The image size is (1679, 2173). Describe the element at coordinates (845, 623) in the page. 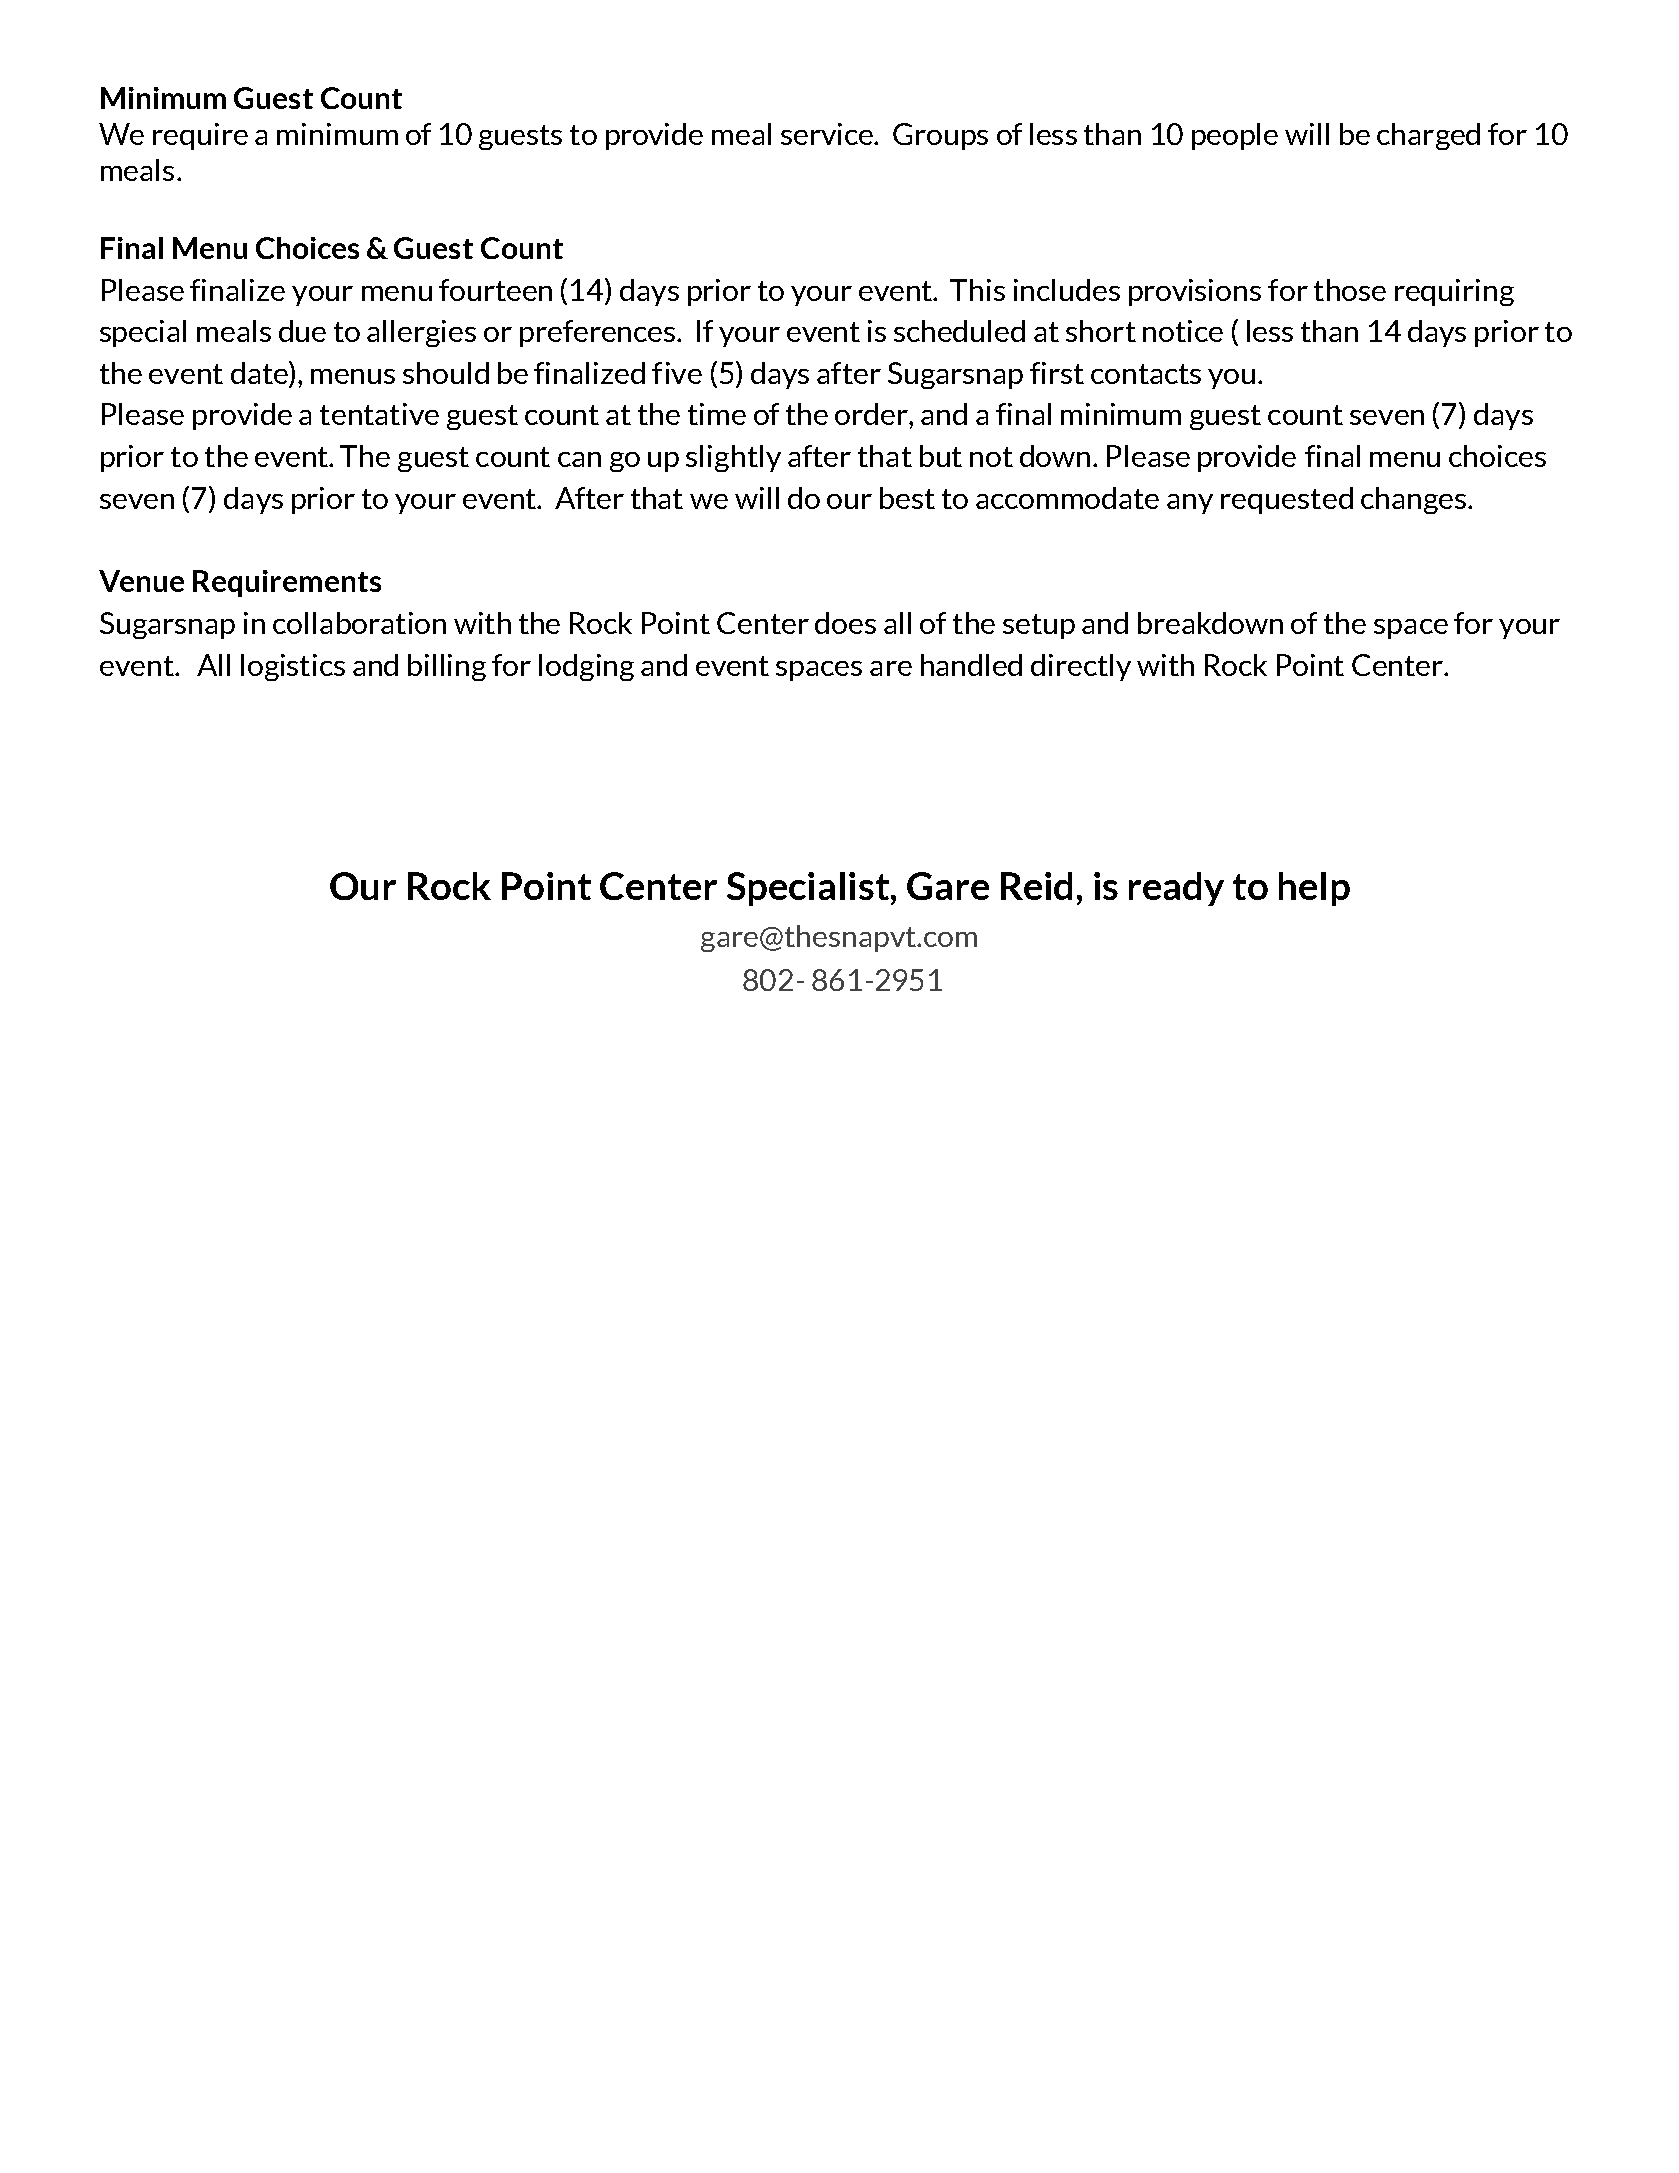

I see `does` at that location.
